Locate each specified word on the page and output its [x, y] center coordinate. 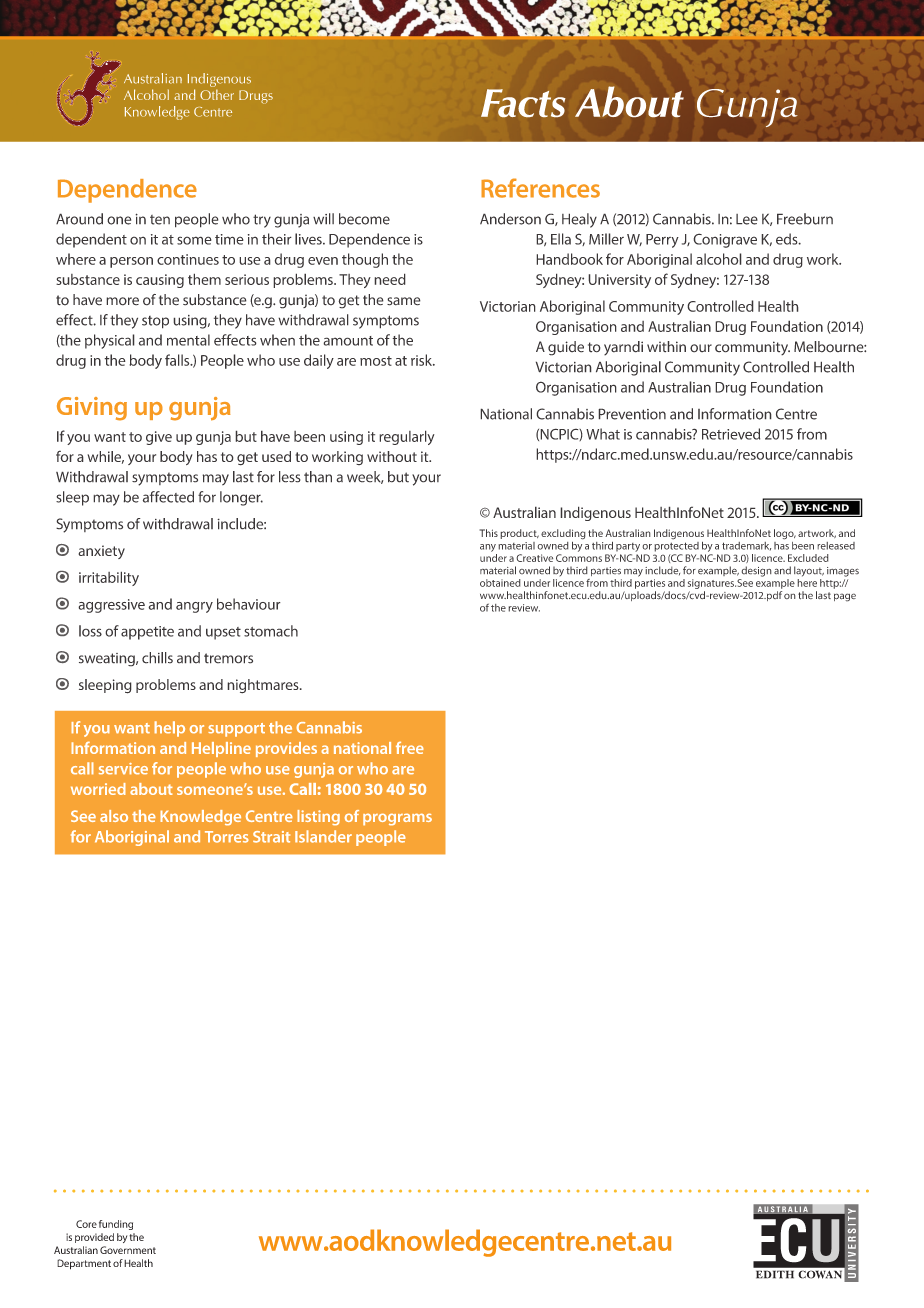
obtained [500, 583]
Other [217, 94]
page [845, 597]
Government [128, 1250]
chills [157, 658]
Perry [662, 241]
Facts [523, 103]
